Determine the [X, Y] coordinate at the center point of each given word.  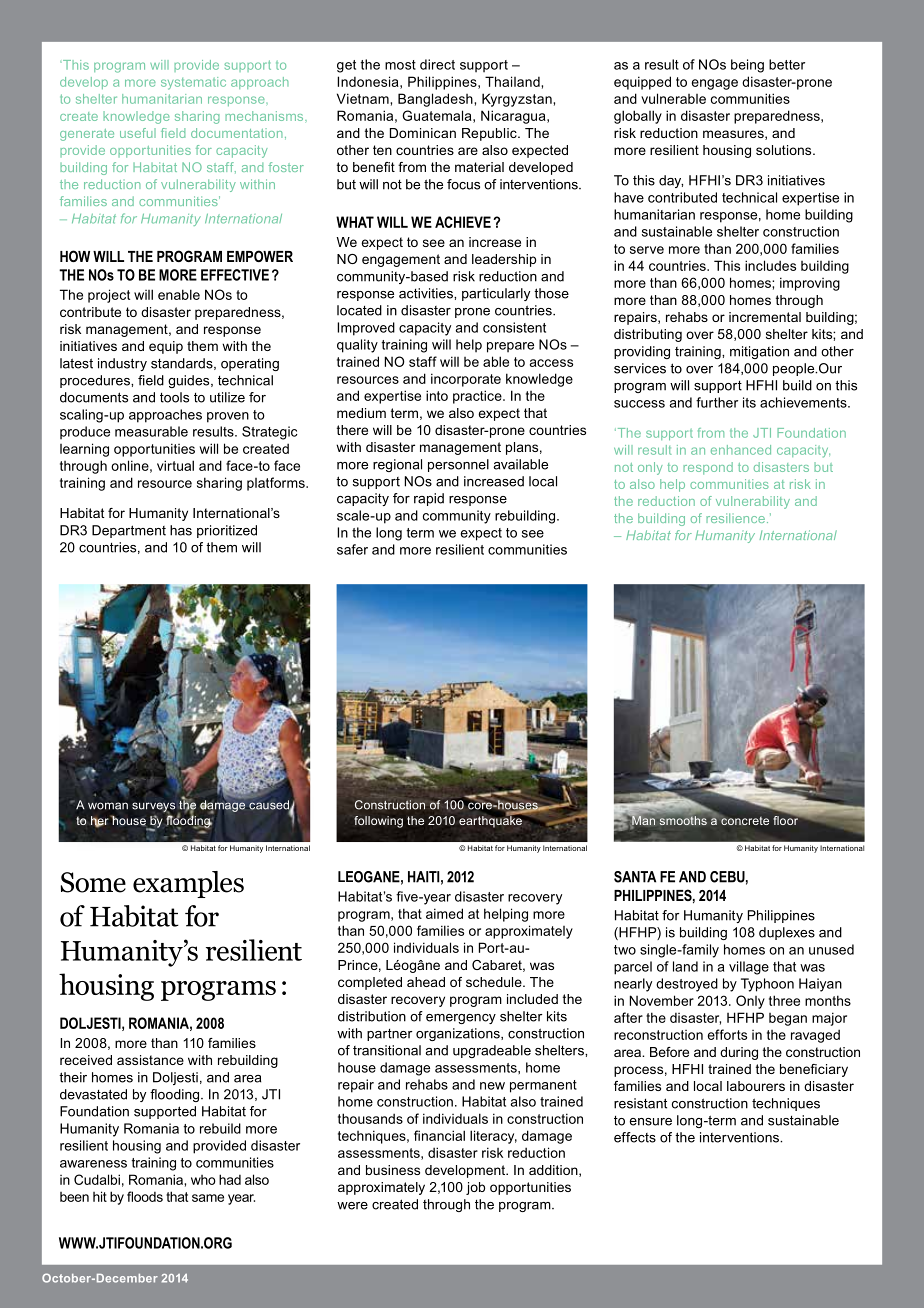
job [475, 1188]
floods [145, 1196]
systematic [193, 83]
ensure [650, 1122]
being [747, 66]
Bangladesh [436, 100]
